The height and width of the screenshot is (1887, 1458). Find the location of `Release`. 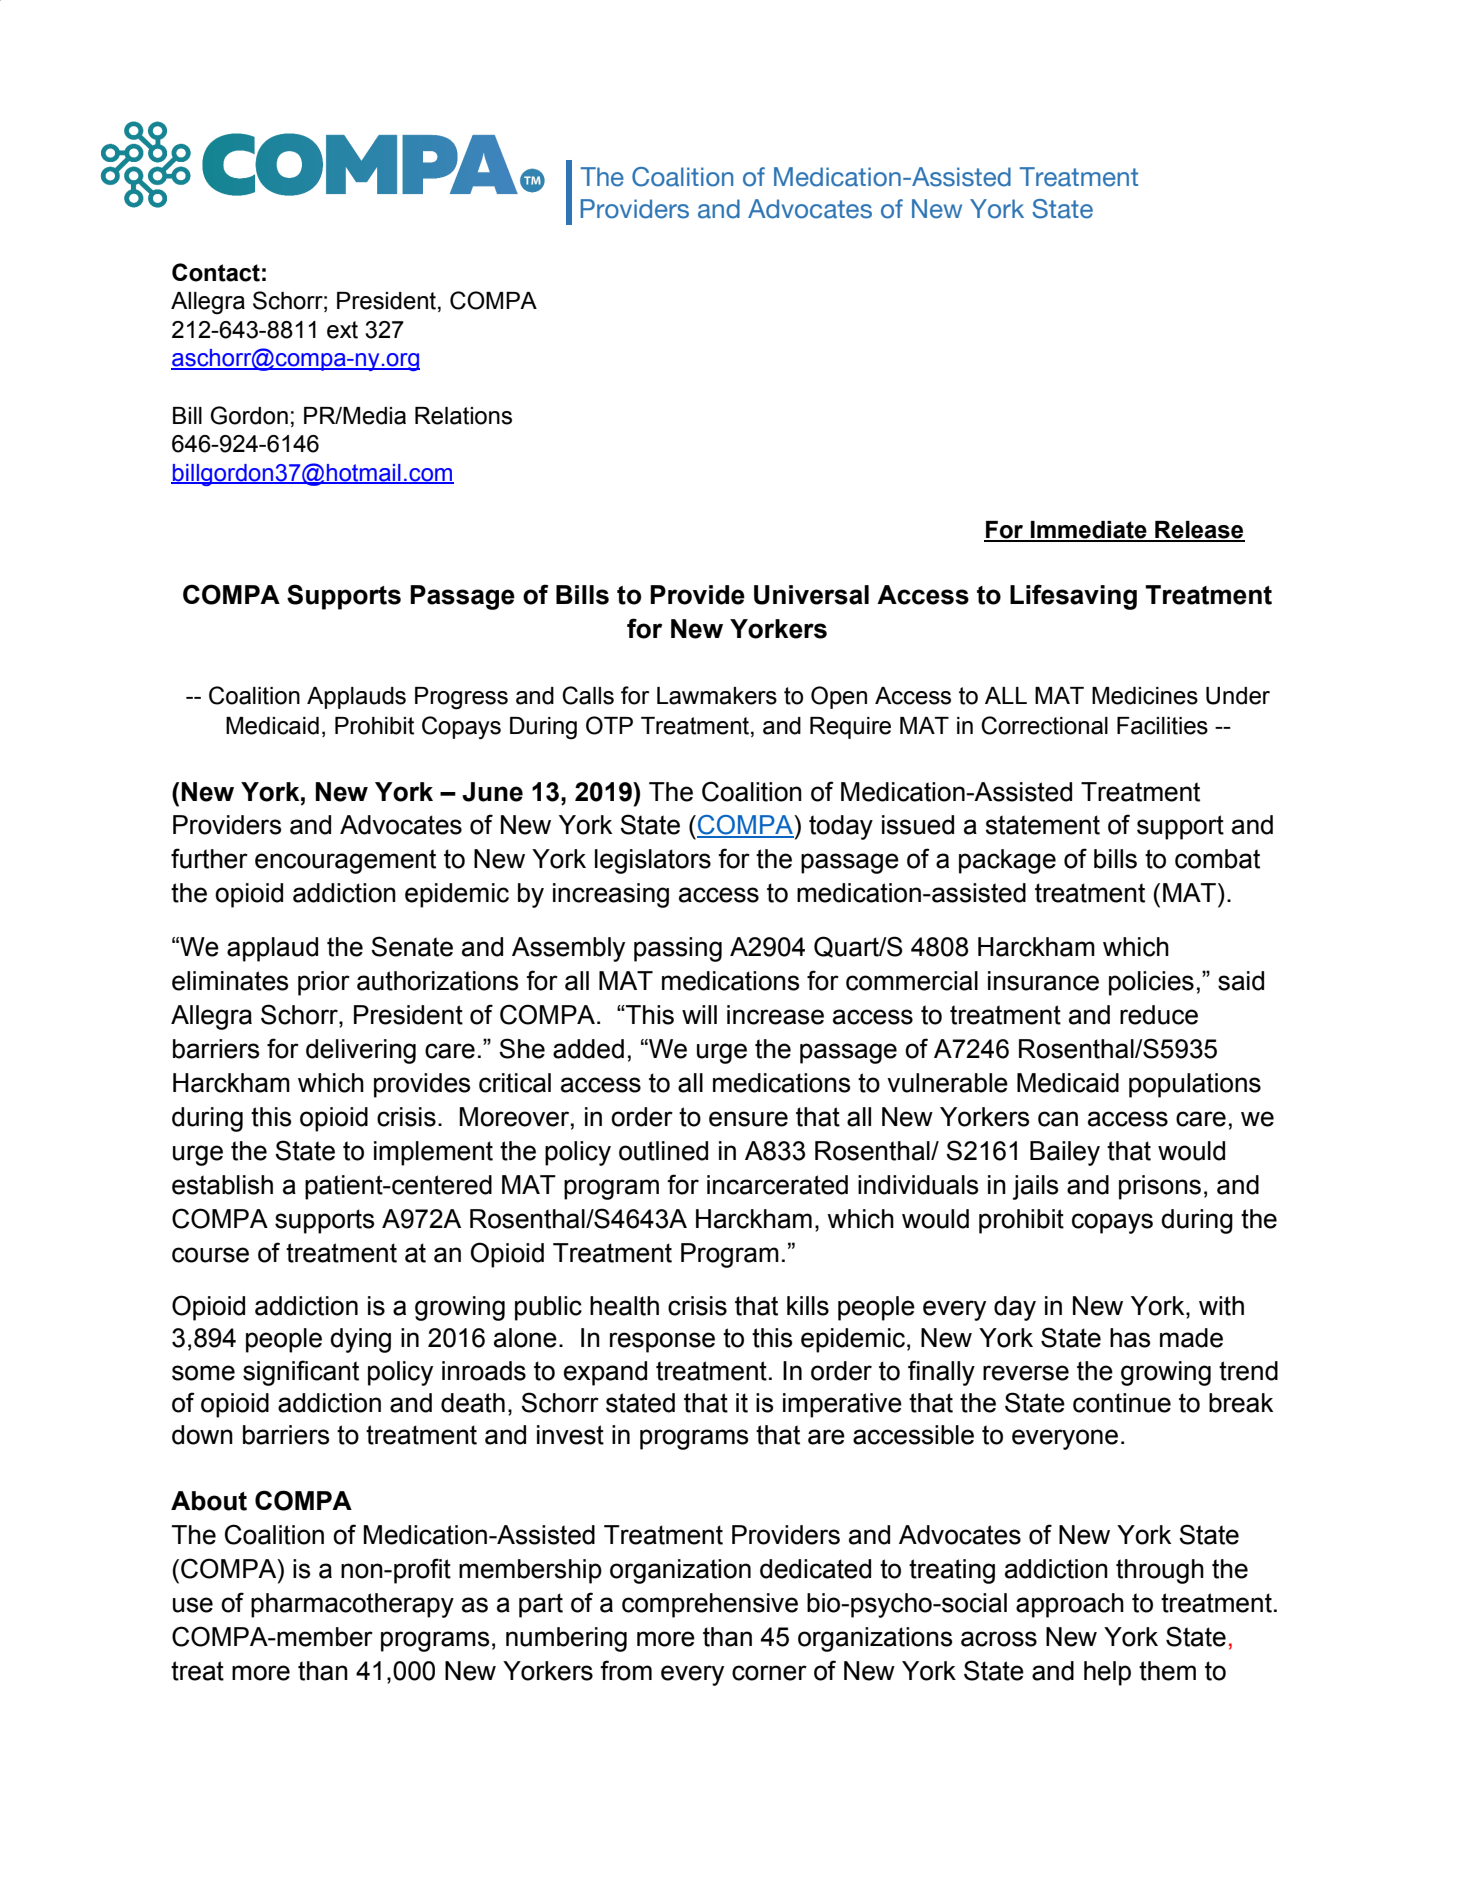

Release is located at coordinates (1199, 531).
